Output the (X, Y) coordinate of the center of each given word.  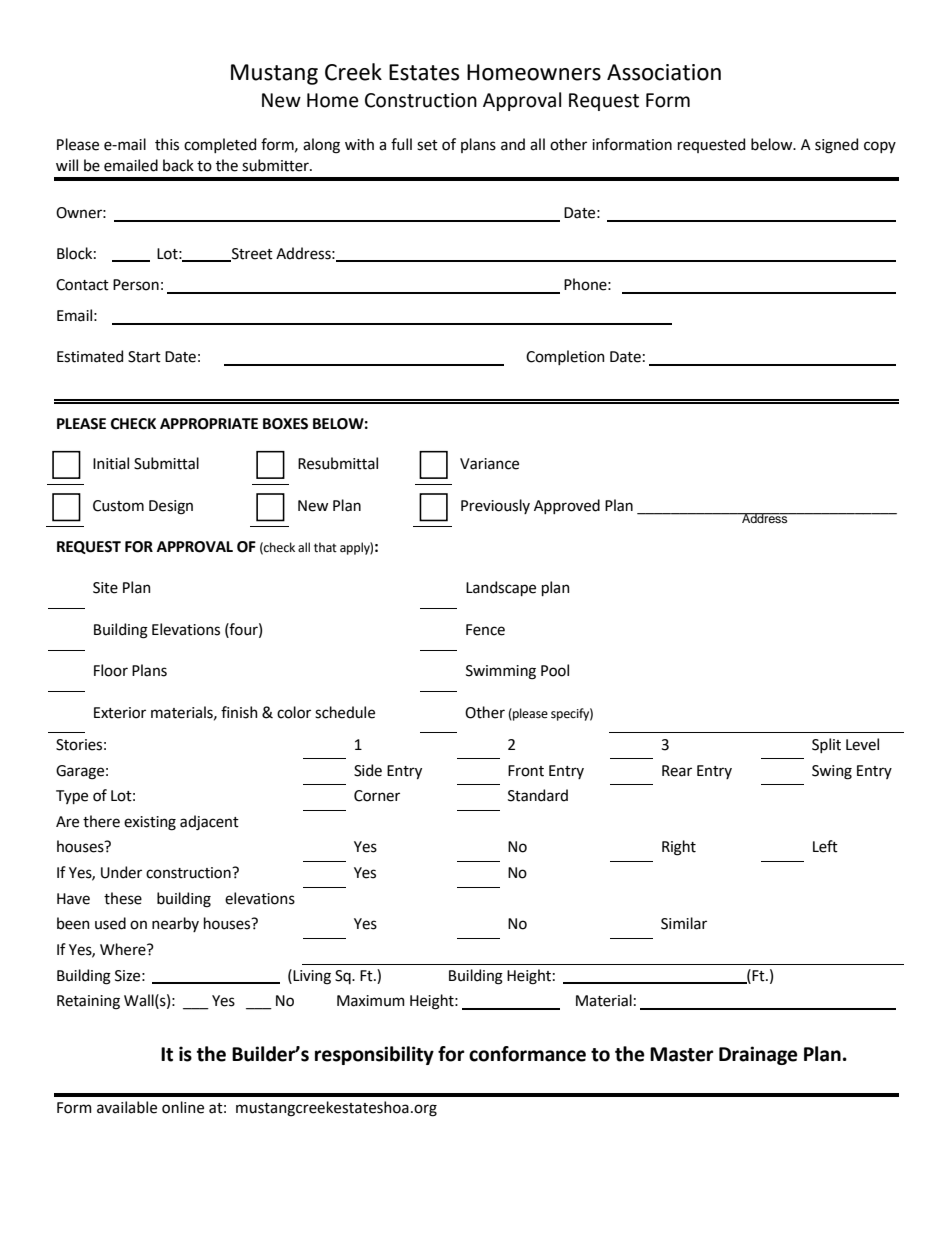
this (167, 144)
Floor (111, 670)
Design (171, 507)
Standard (538, 795)
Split (826, 745)
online (183, 1107)
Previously (495, 506)
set (427, 145)
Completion (565, 357)
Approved (567, 506)
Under (121, 872)
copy (880, 147)
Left (825, 846)
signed (836, 146)
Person (136, 285)
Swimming (501, 672)
